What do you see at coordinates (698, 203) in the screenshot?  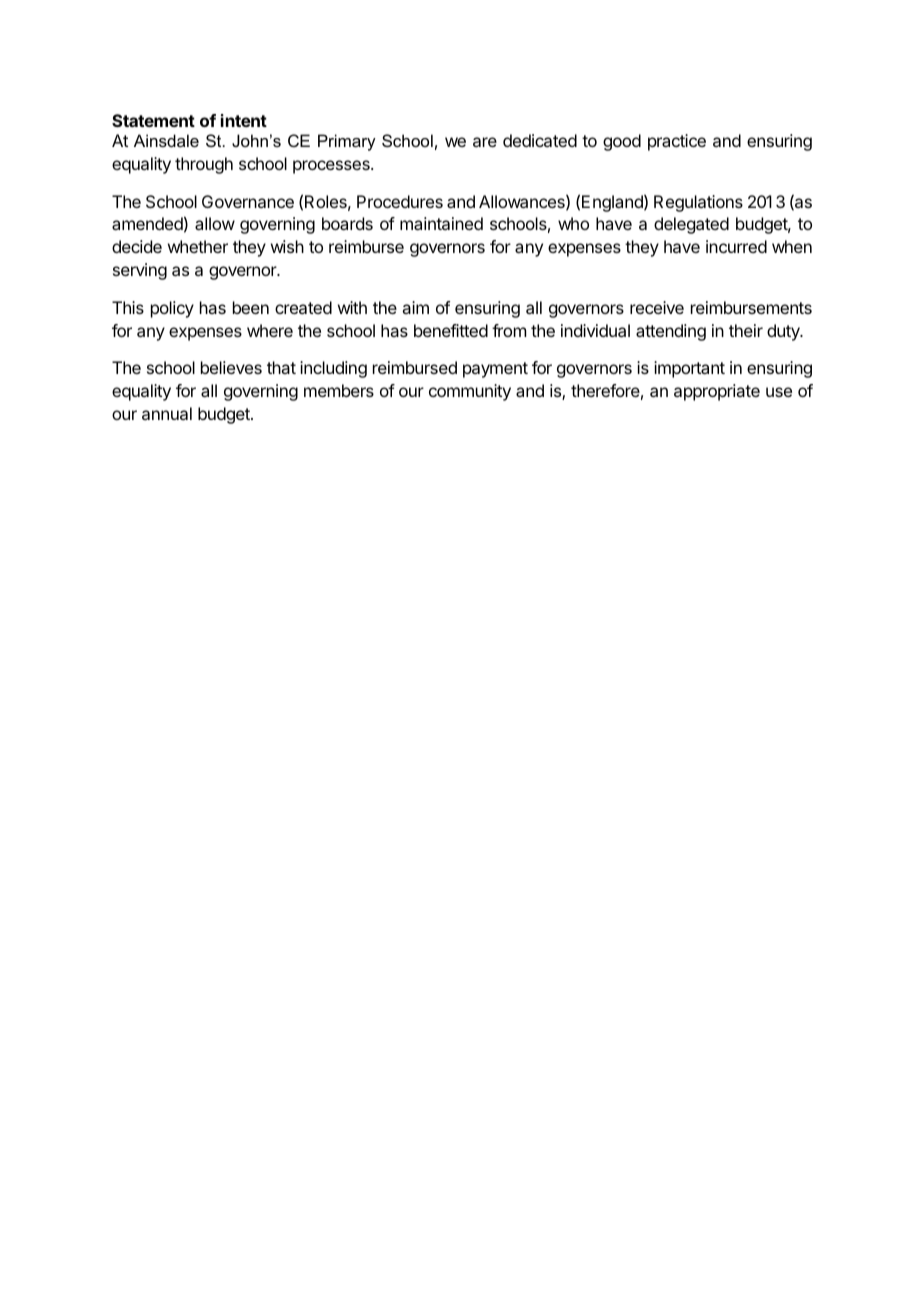 I see `Regulations` at bounding box center [698, 203].
